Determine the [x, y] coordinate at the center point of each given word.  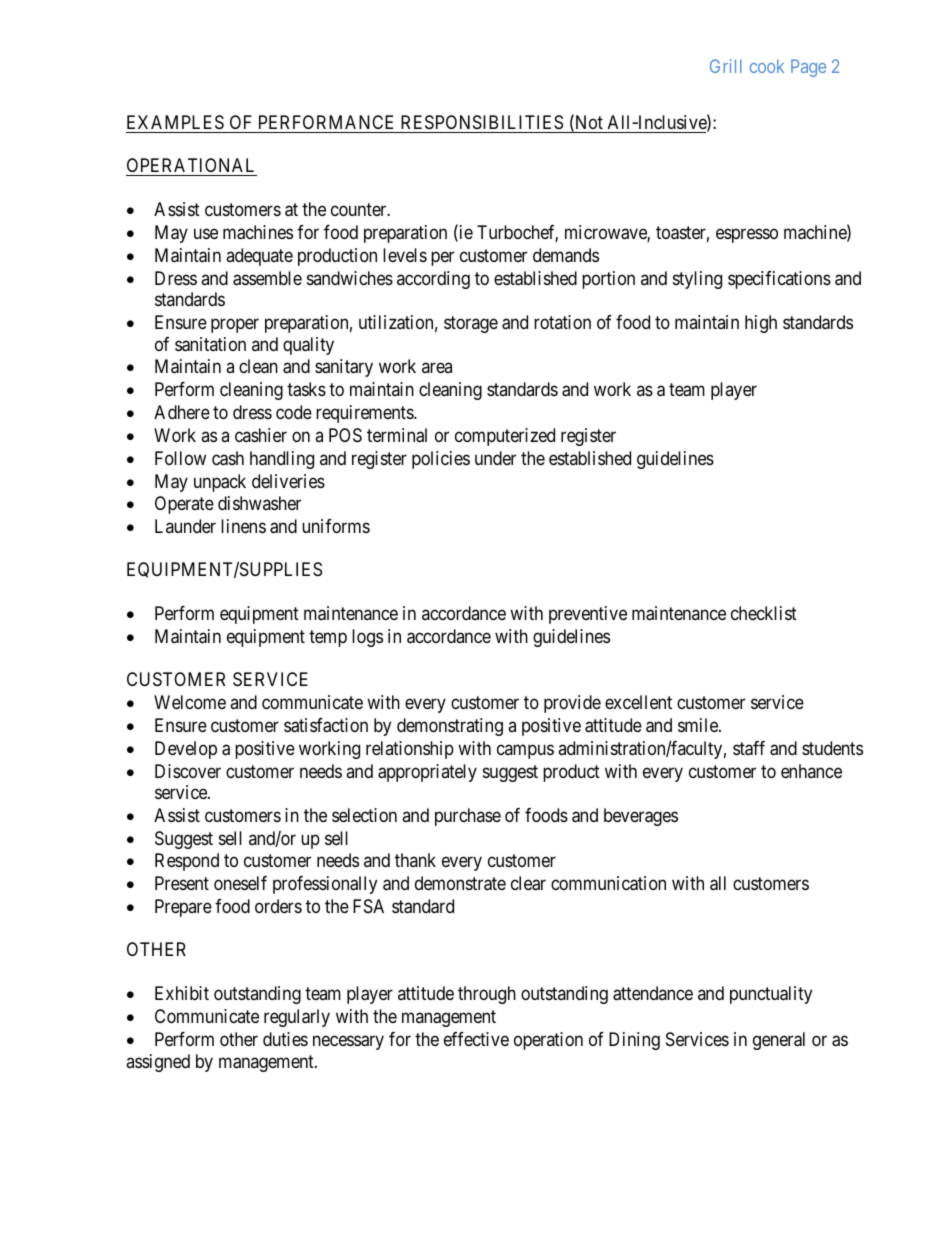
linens [243, 526]
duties [285, 1039]
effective [476, 1039]
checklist [764, 613]
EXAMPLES [175, 122]
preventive [588, 615]
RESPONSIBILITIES [482, 122]
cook [767, 66]
